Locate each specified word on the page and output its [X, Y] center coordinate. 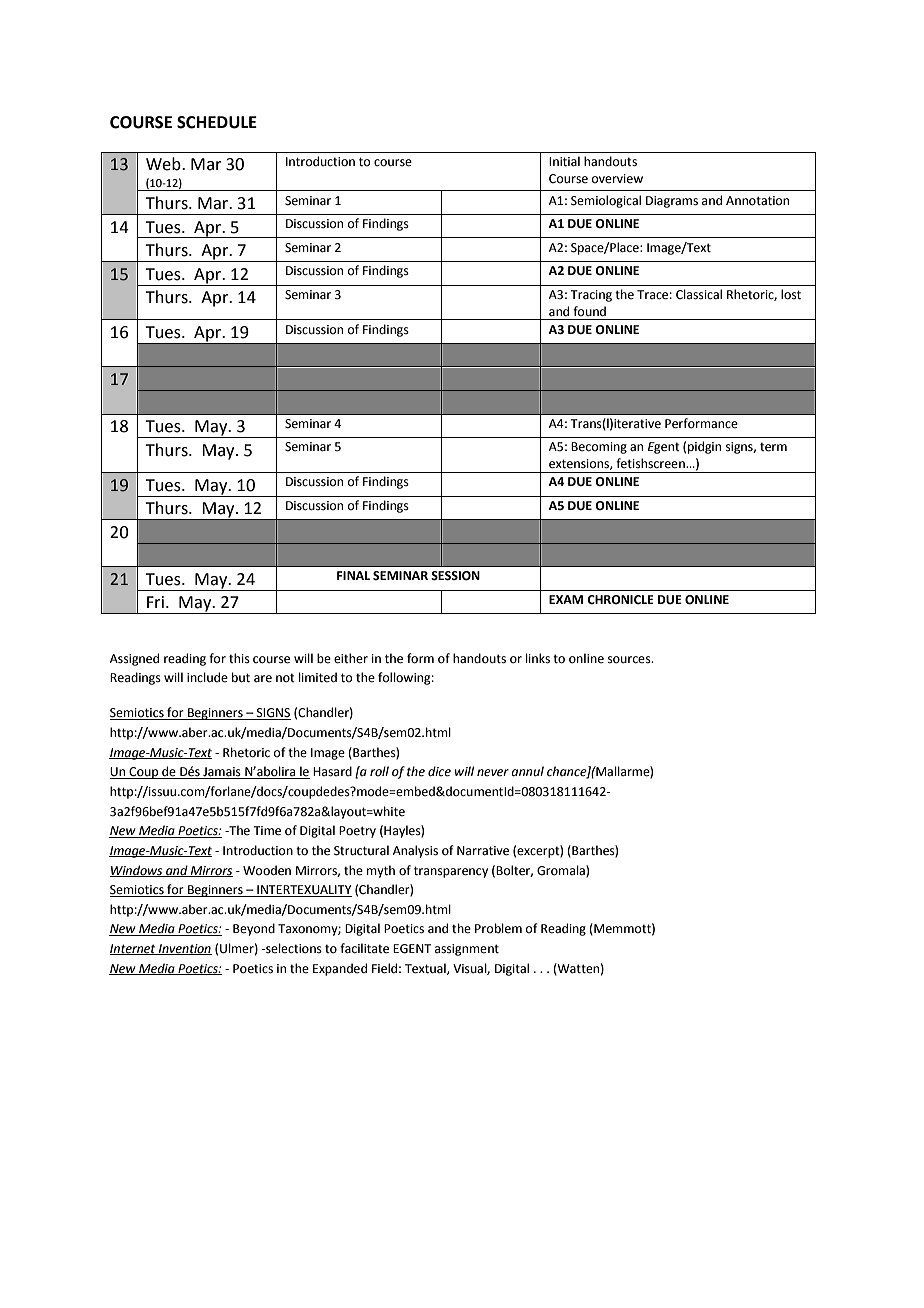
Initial [564, 161]
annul [527, 771]
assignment [467, 950]
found [589, 311]
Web [164, 164]
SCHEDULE [217, 122]
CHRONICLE [620, 600]
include [207, 677]
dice [439, 771]
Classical [699, 294]
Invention [184, 949]
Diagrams [672, 202]
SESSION [455, 576]
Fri [155, 602]
